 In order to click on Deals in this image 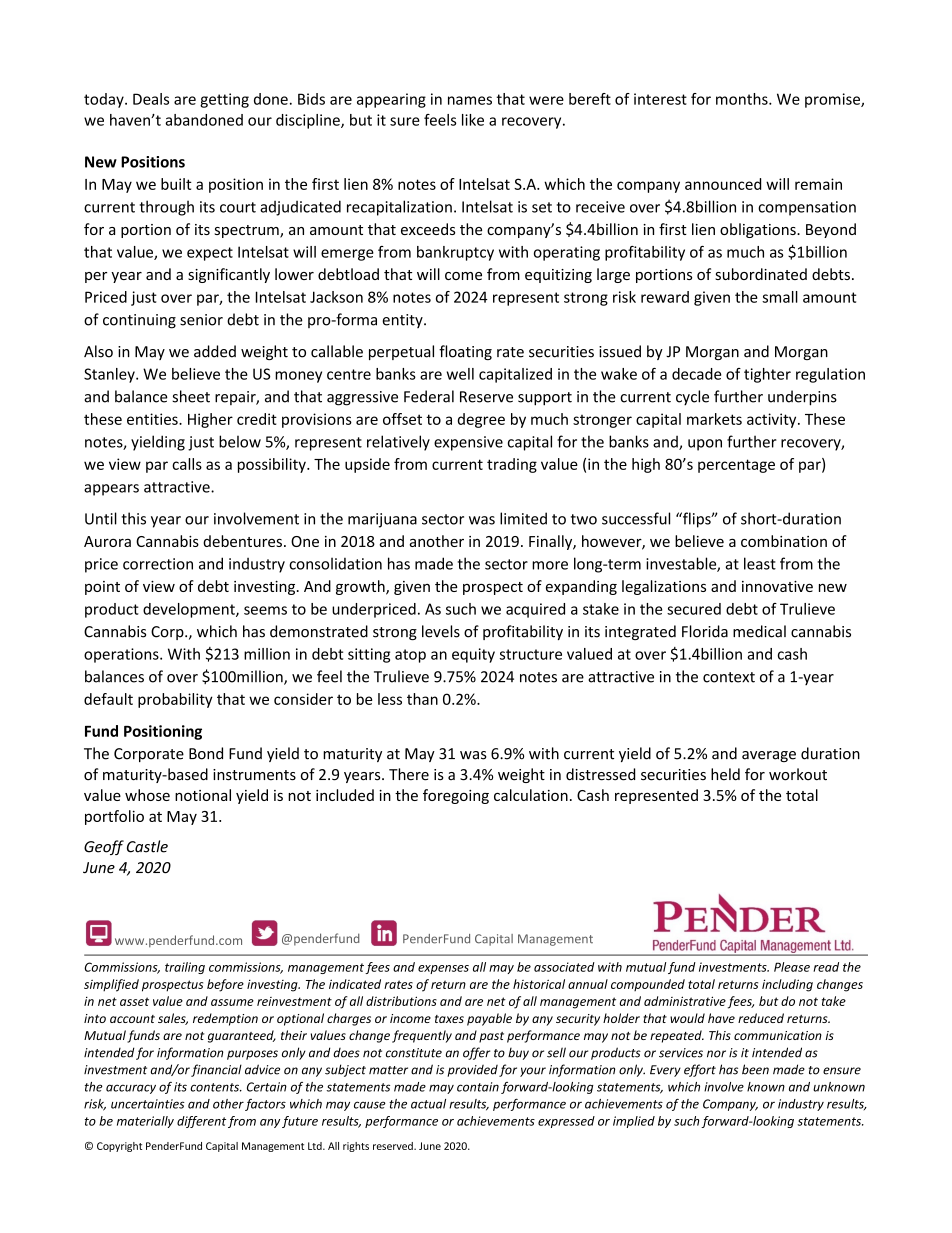, I will do `click(151, 99)`.
